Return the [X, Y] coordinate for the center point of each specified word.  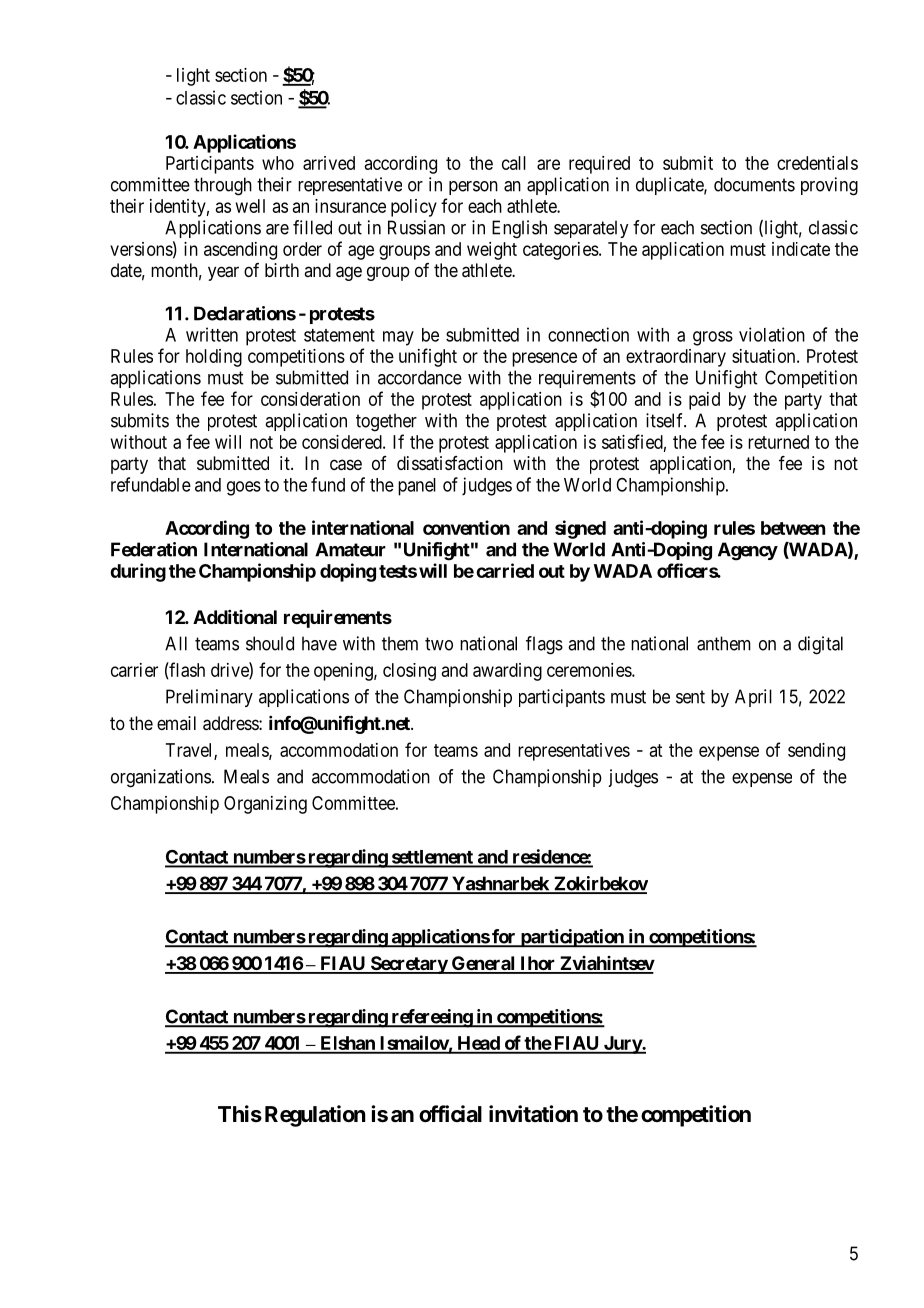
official [450, 1114]
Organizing [265, 805]
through [223, 186]
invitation [533, 1114]
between [793, 528]
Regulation [315, 1116]
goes [244, 488]
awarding [507, 672]
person [473, 188]
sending [816, 752]
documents [754, 184]
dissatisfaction [450, 463]
